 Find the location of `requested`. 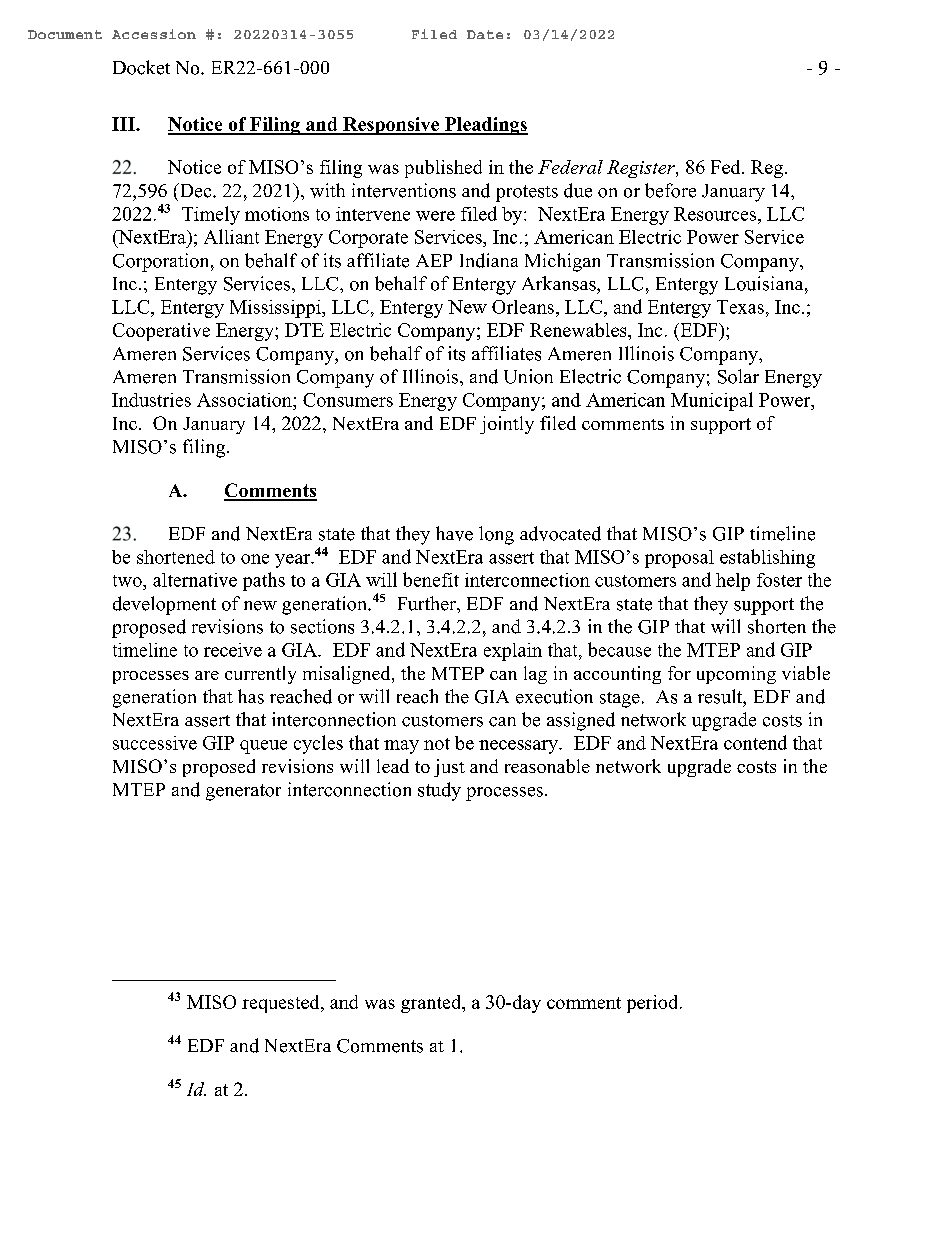

requested is located at coordinates (282, 1004).
